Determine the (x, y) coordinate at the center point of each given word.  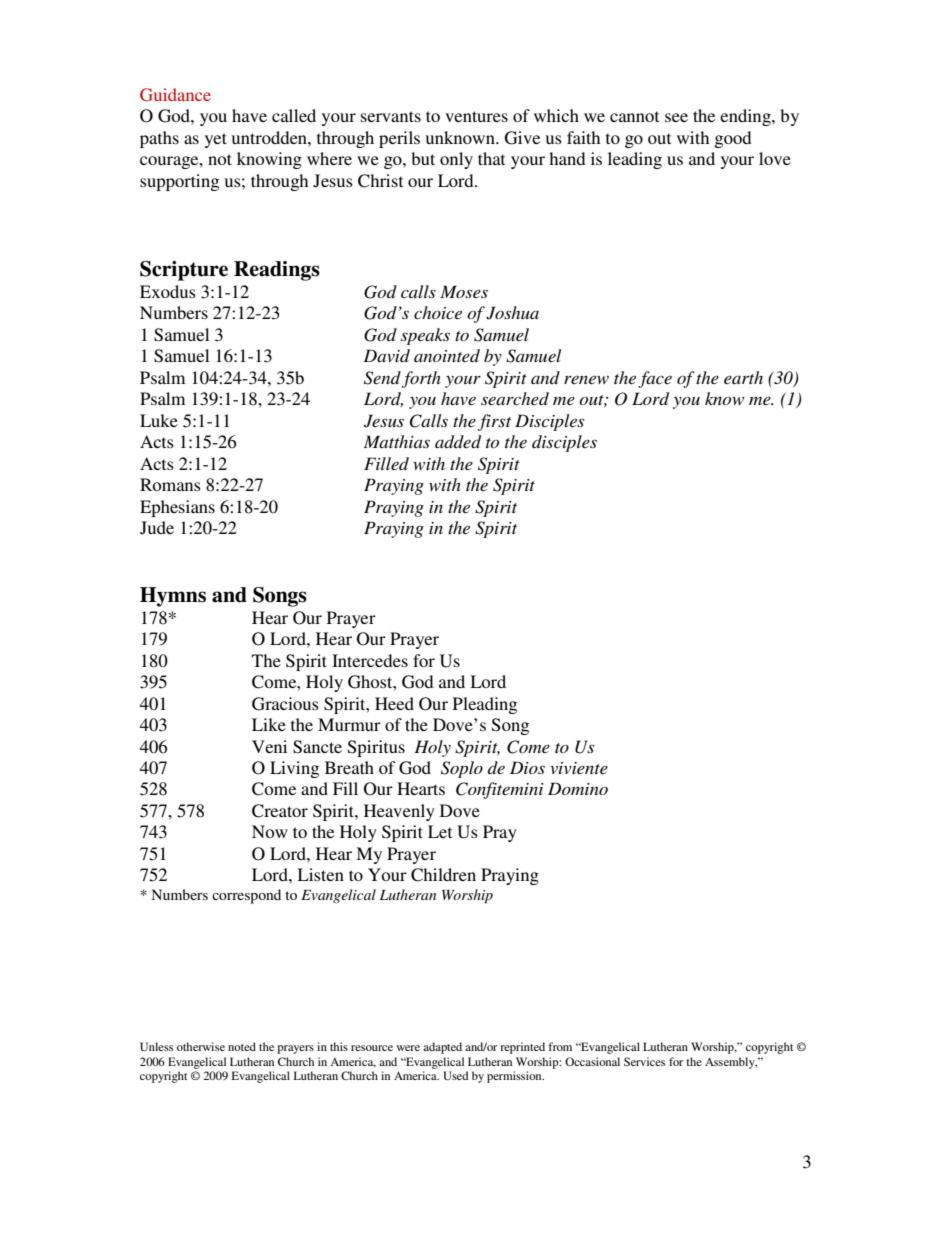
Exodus (168, 291)
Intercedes (370, 660)
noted (242, 1046)
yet (216, 140)
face (655, 379)
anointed (447, 355)
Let (440, 831)
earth (743, 377)
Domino (578, 788)
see (676, 117)
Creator (280, 811)
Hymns (173, 597)
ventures (476, 116)
